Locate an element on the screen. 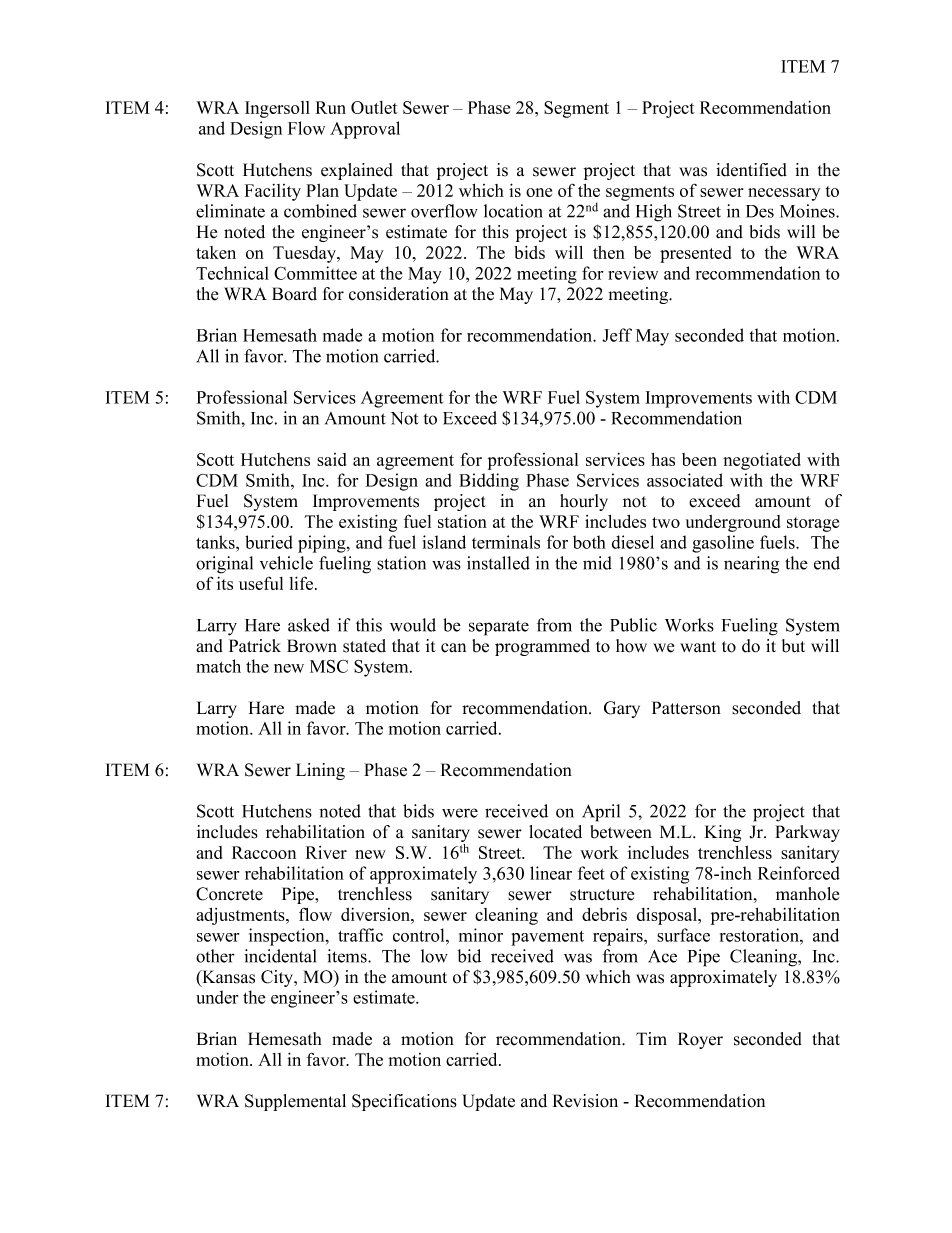 This screenshot has width=952, height=1233. one is located at coordinates (539, 192).
